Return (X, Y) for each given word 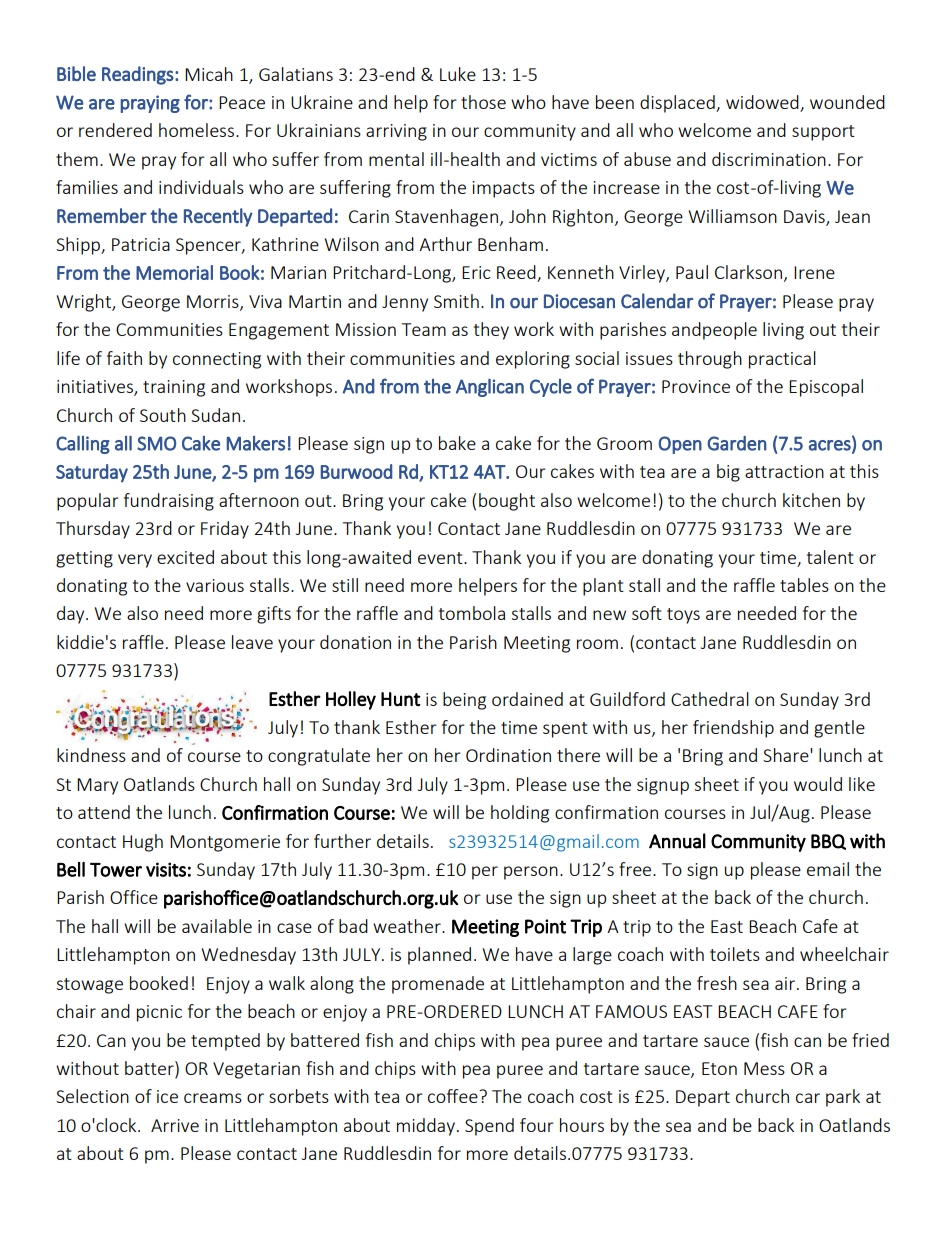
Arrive (175, 1125)
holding (520, 814)
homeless (196, 130)
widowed (763, 103)
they (491, 331)
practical (782, 360)
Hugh (143, 843)
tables (804, 585)
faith (124, 358)
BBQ (828, 842)
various (215, 585)
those (483, 102)
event (441, 558)
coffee (454, 1096)
